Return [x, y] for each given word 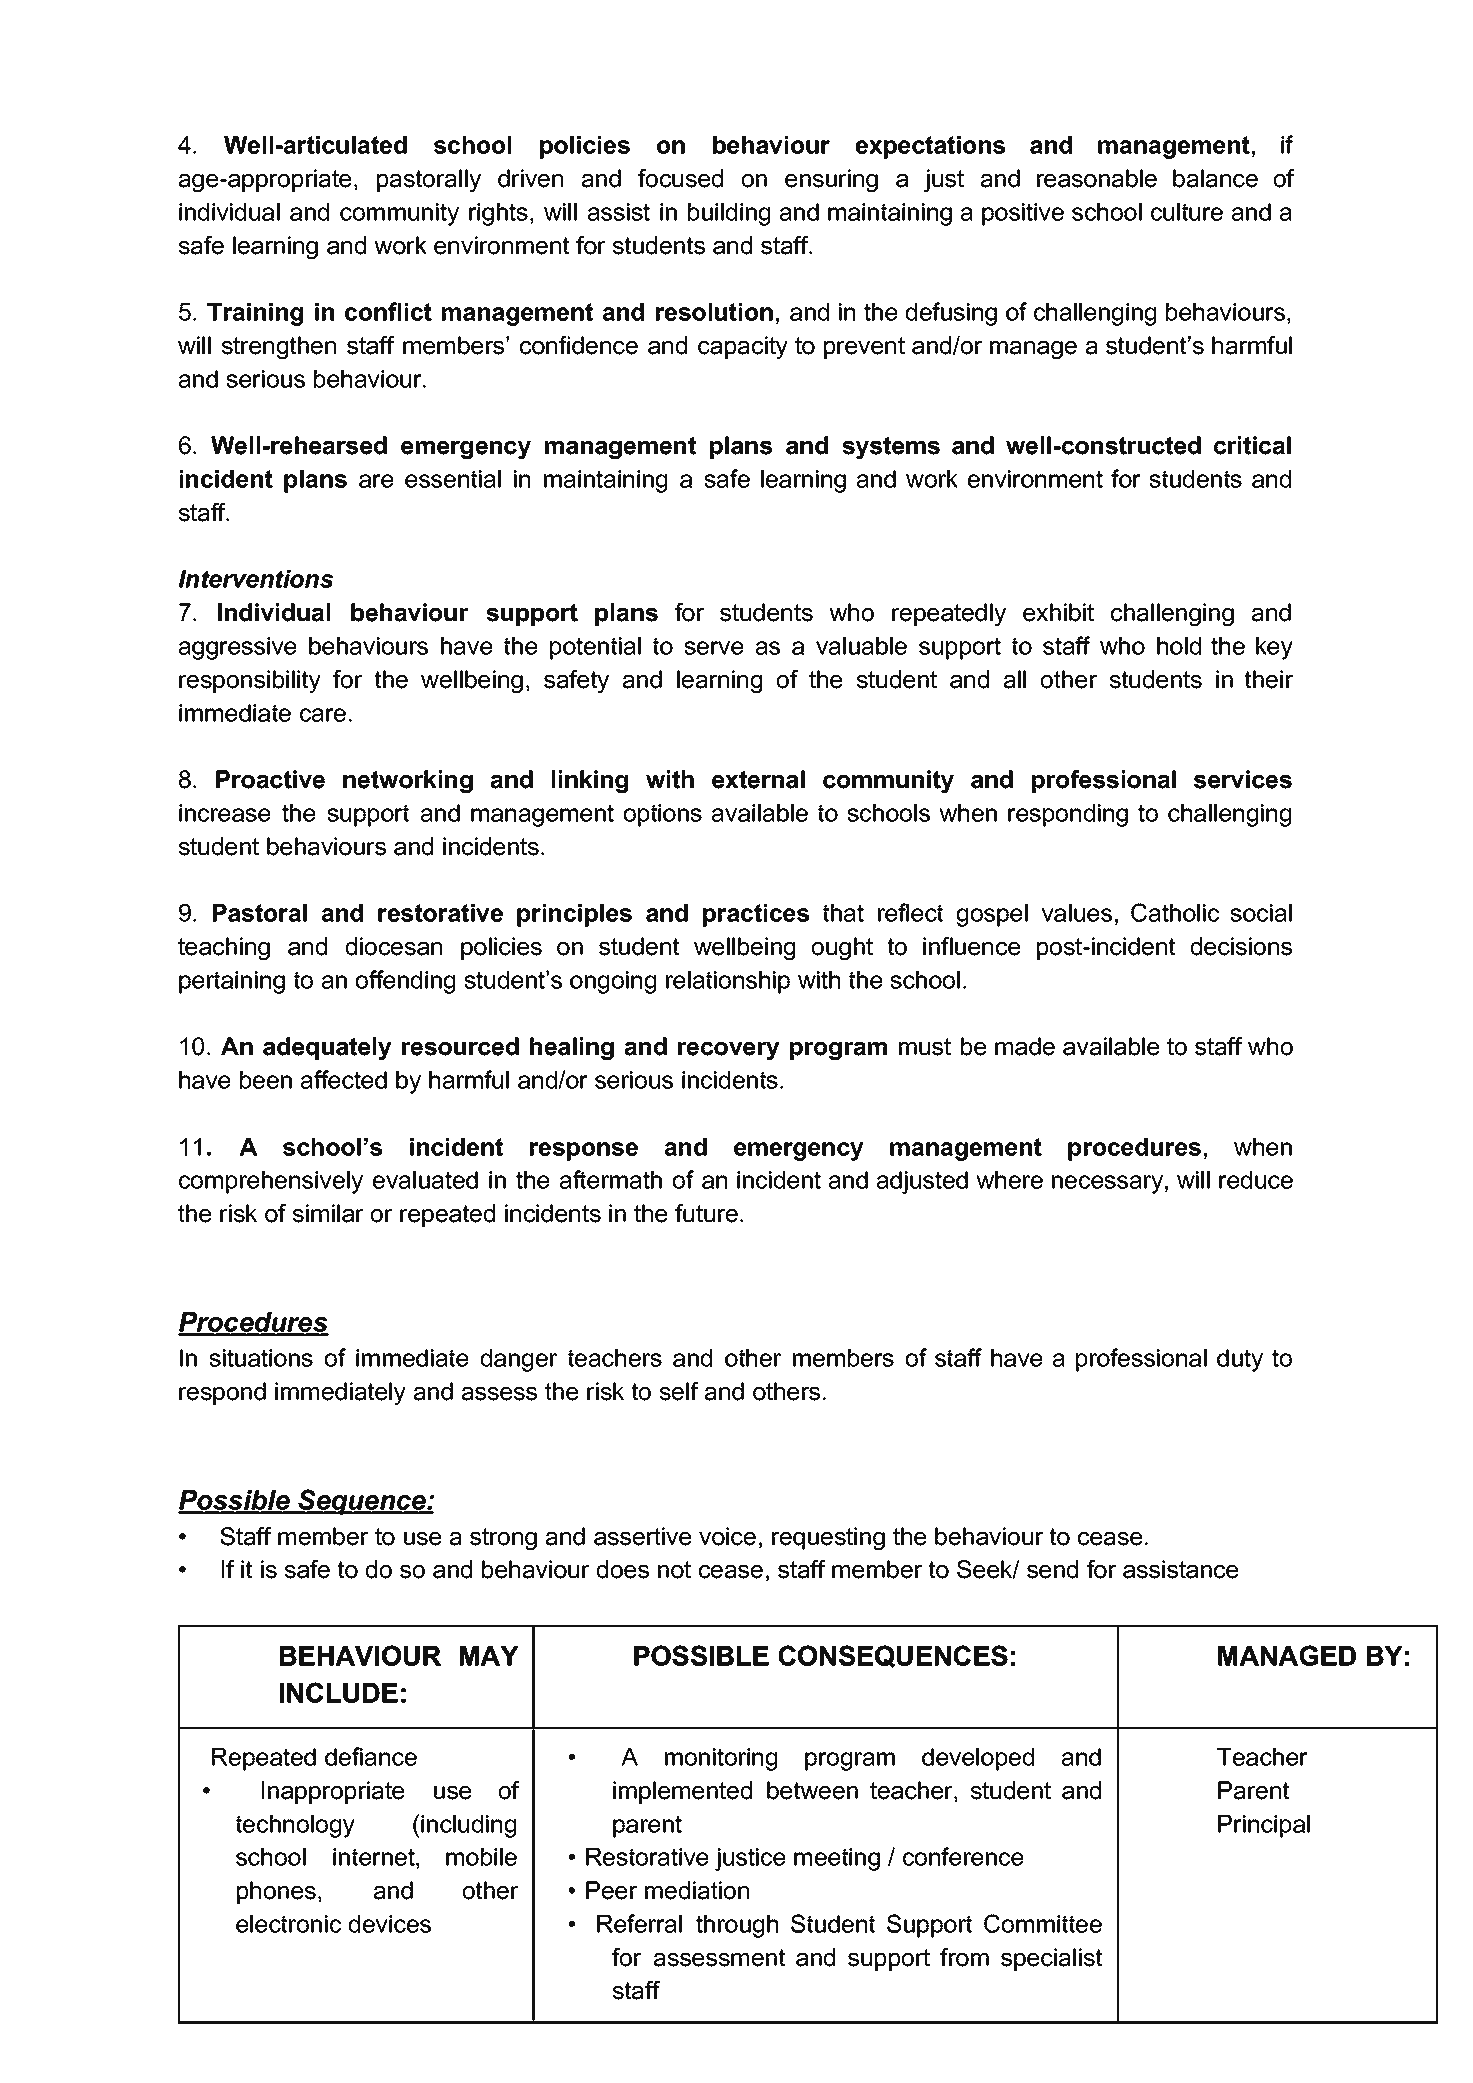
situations [261, 1358]
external [758, 779]
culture [1187, 212]
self [679, 1391]
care [323, 715]
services [1243, 779]
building [729, 214]
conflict [388, 311]
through [737, 1926]
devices [390, 1924]
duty [1240, 1360]
